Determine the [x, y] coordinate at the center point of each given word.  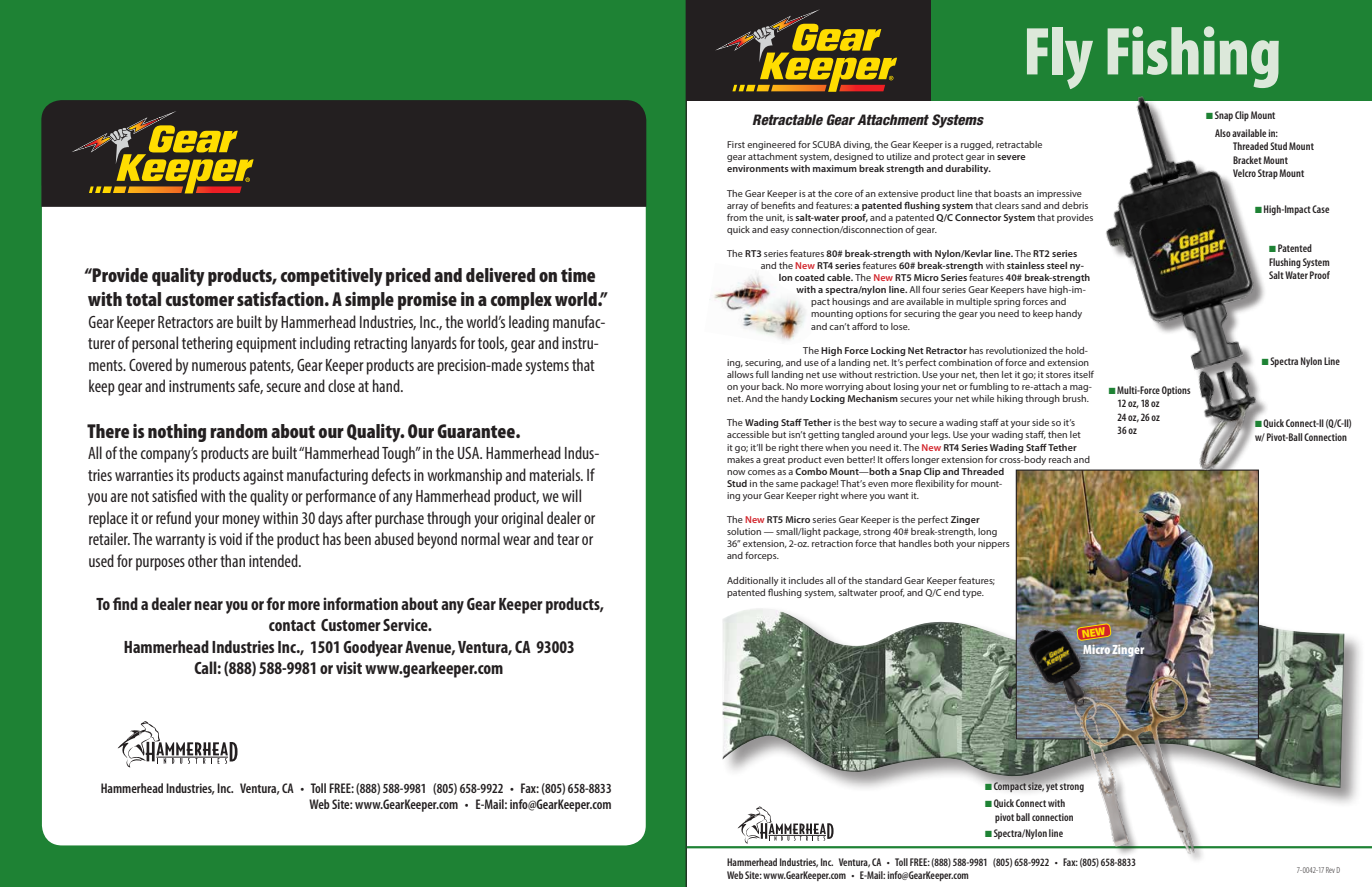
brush [1075, 398]
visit [349, 667]
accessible [748, 434]
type [973, 594]
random [238, 431]
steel [1057, 265]
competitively [332, 277]
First [736, 144]
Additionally [753, 581]
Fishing [1193, 57]
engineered [771, 145]
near [208, 605]
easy [779, 231]
